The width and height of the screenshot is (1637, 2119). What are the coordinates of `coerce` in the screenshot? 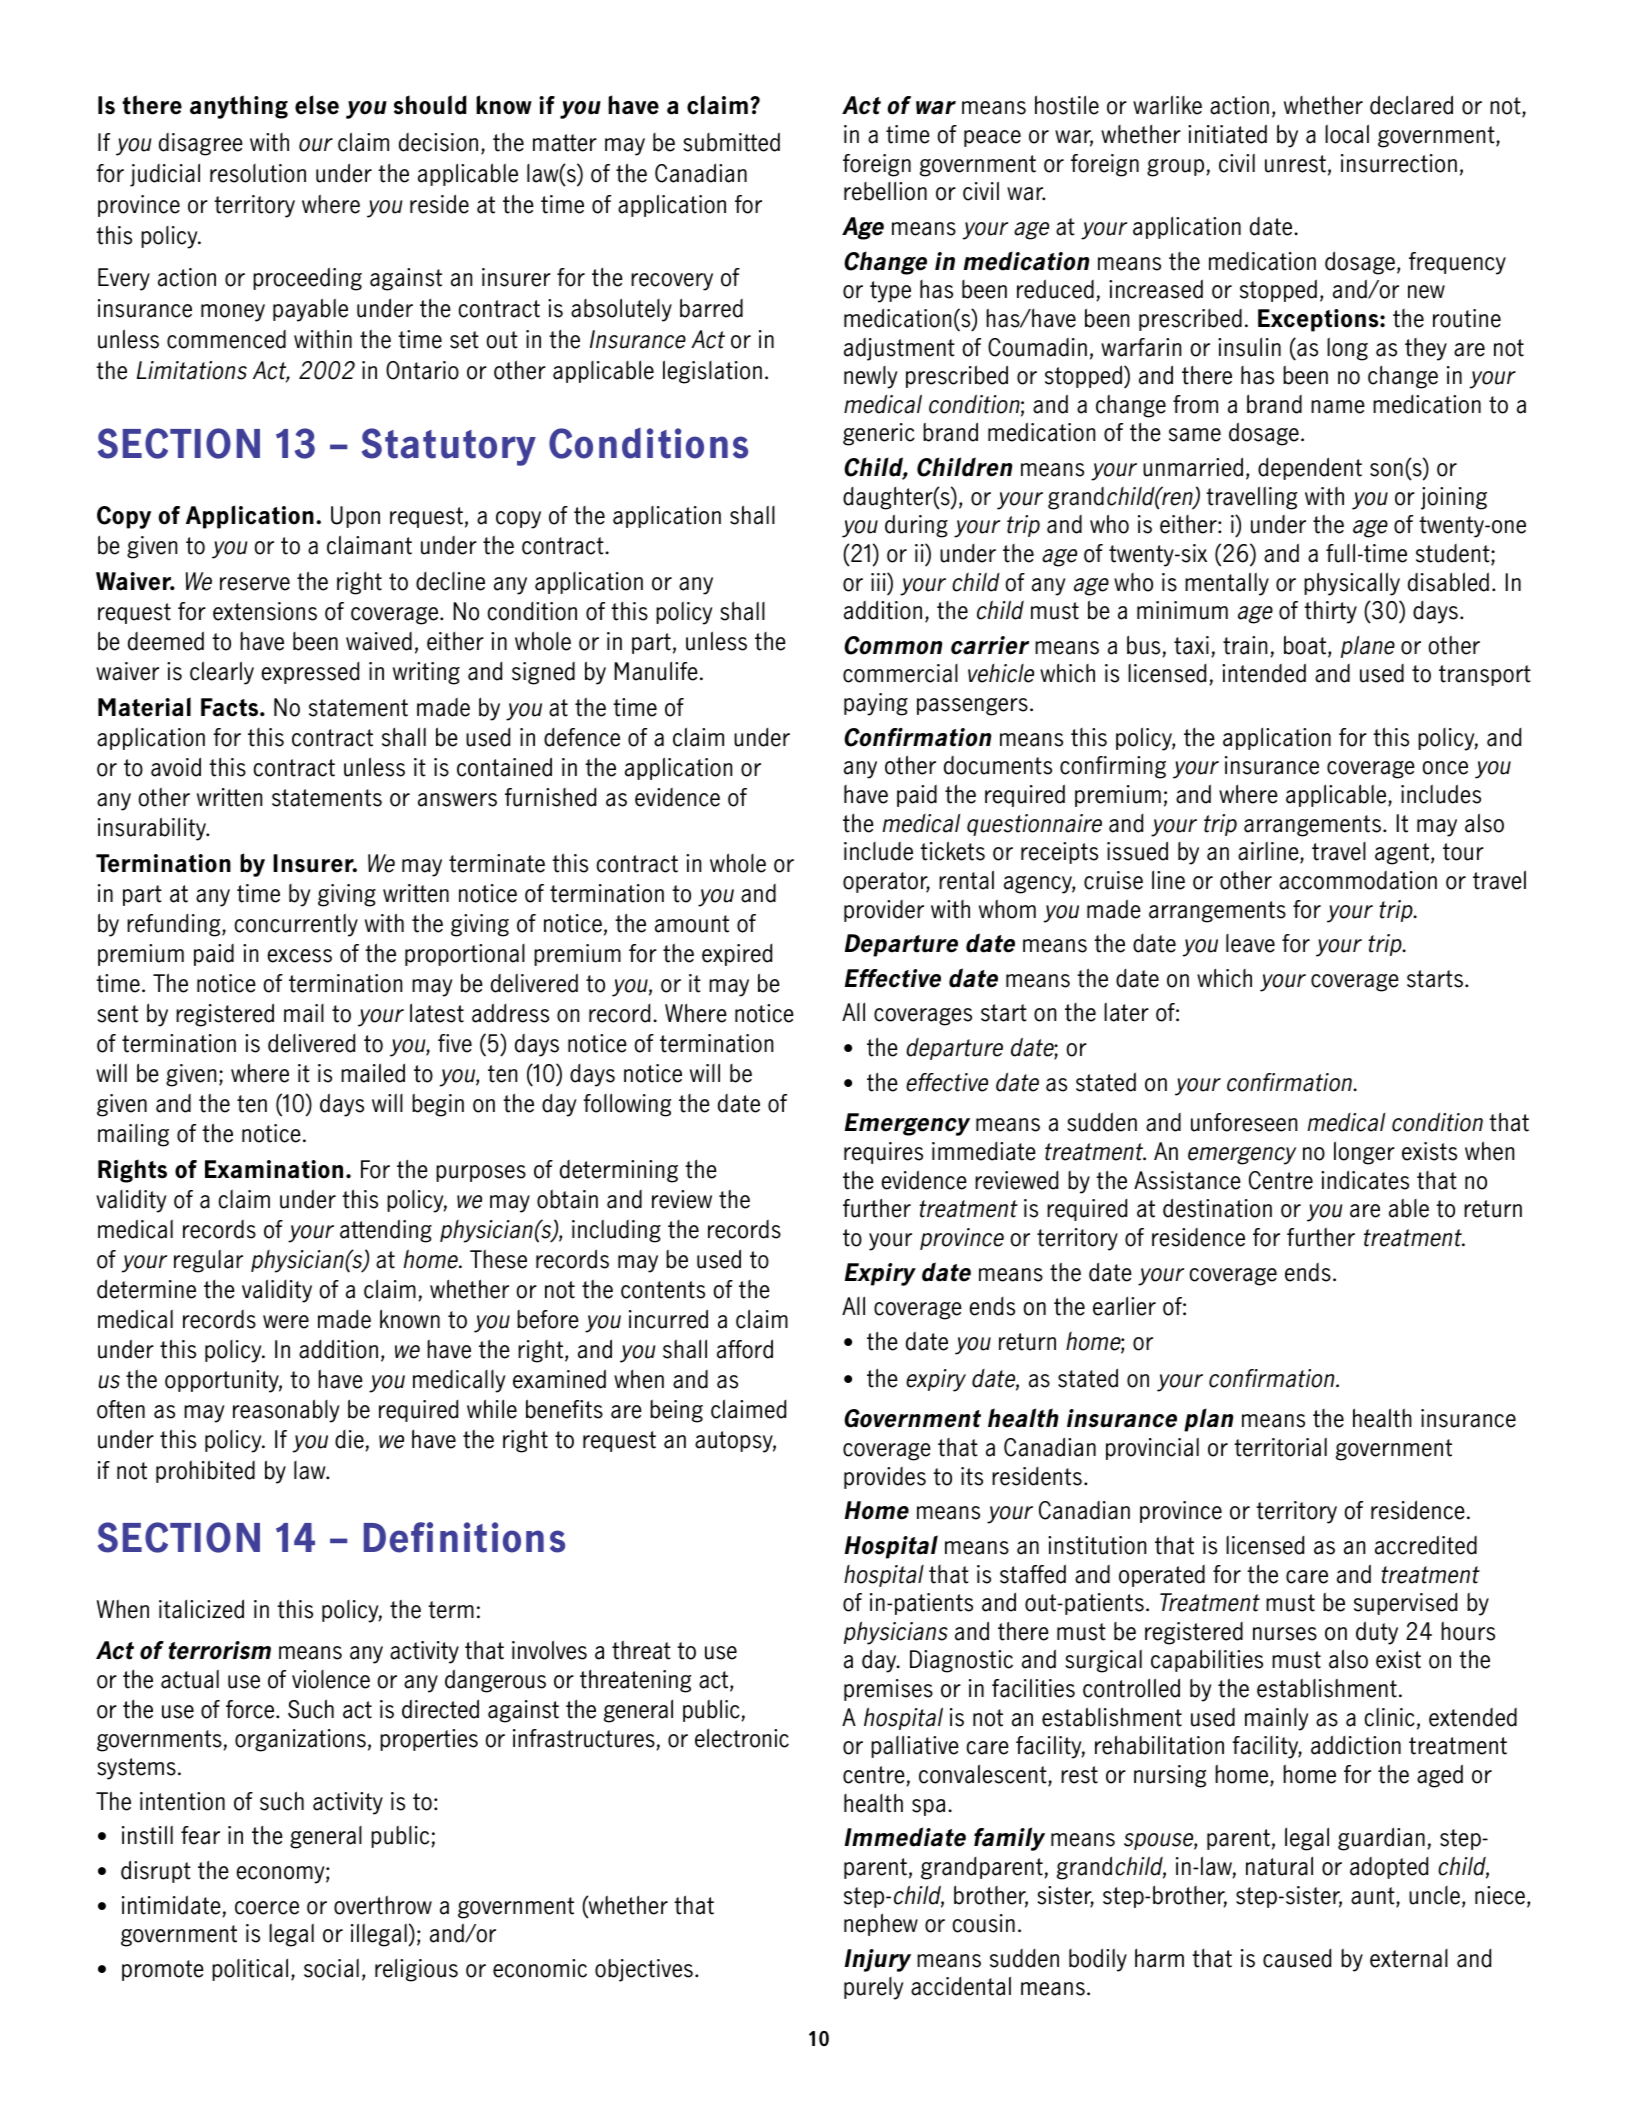 It's located at (267, 1908).
